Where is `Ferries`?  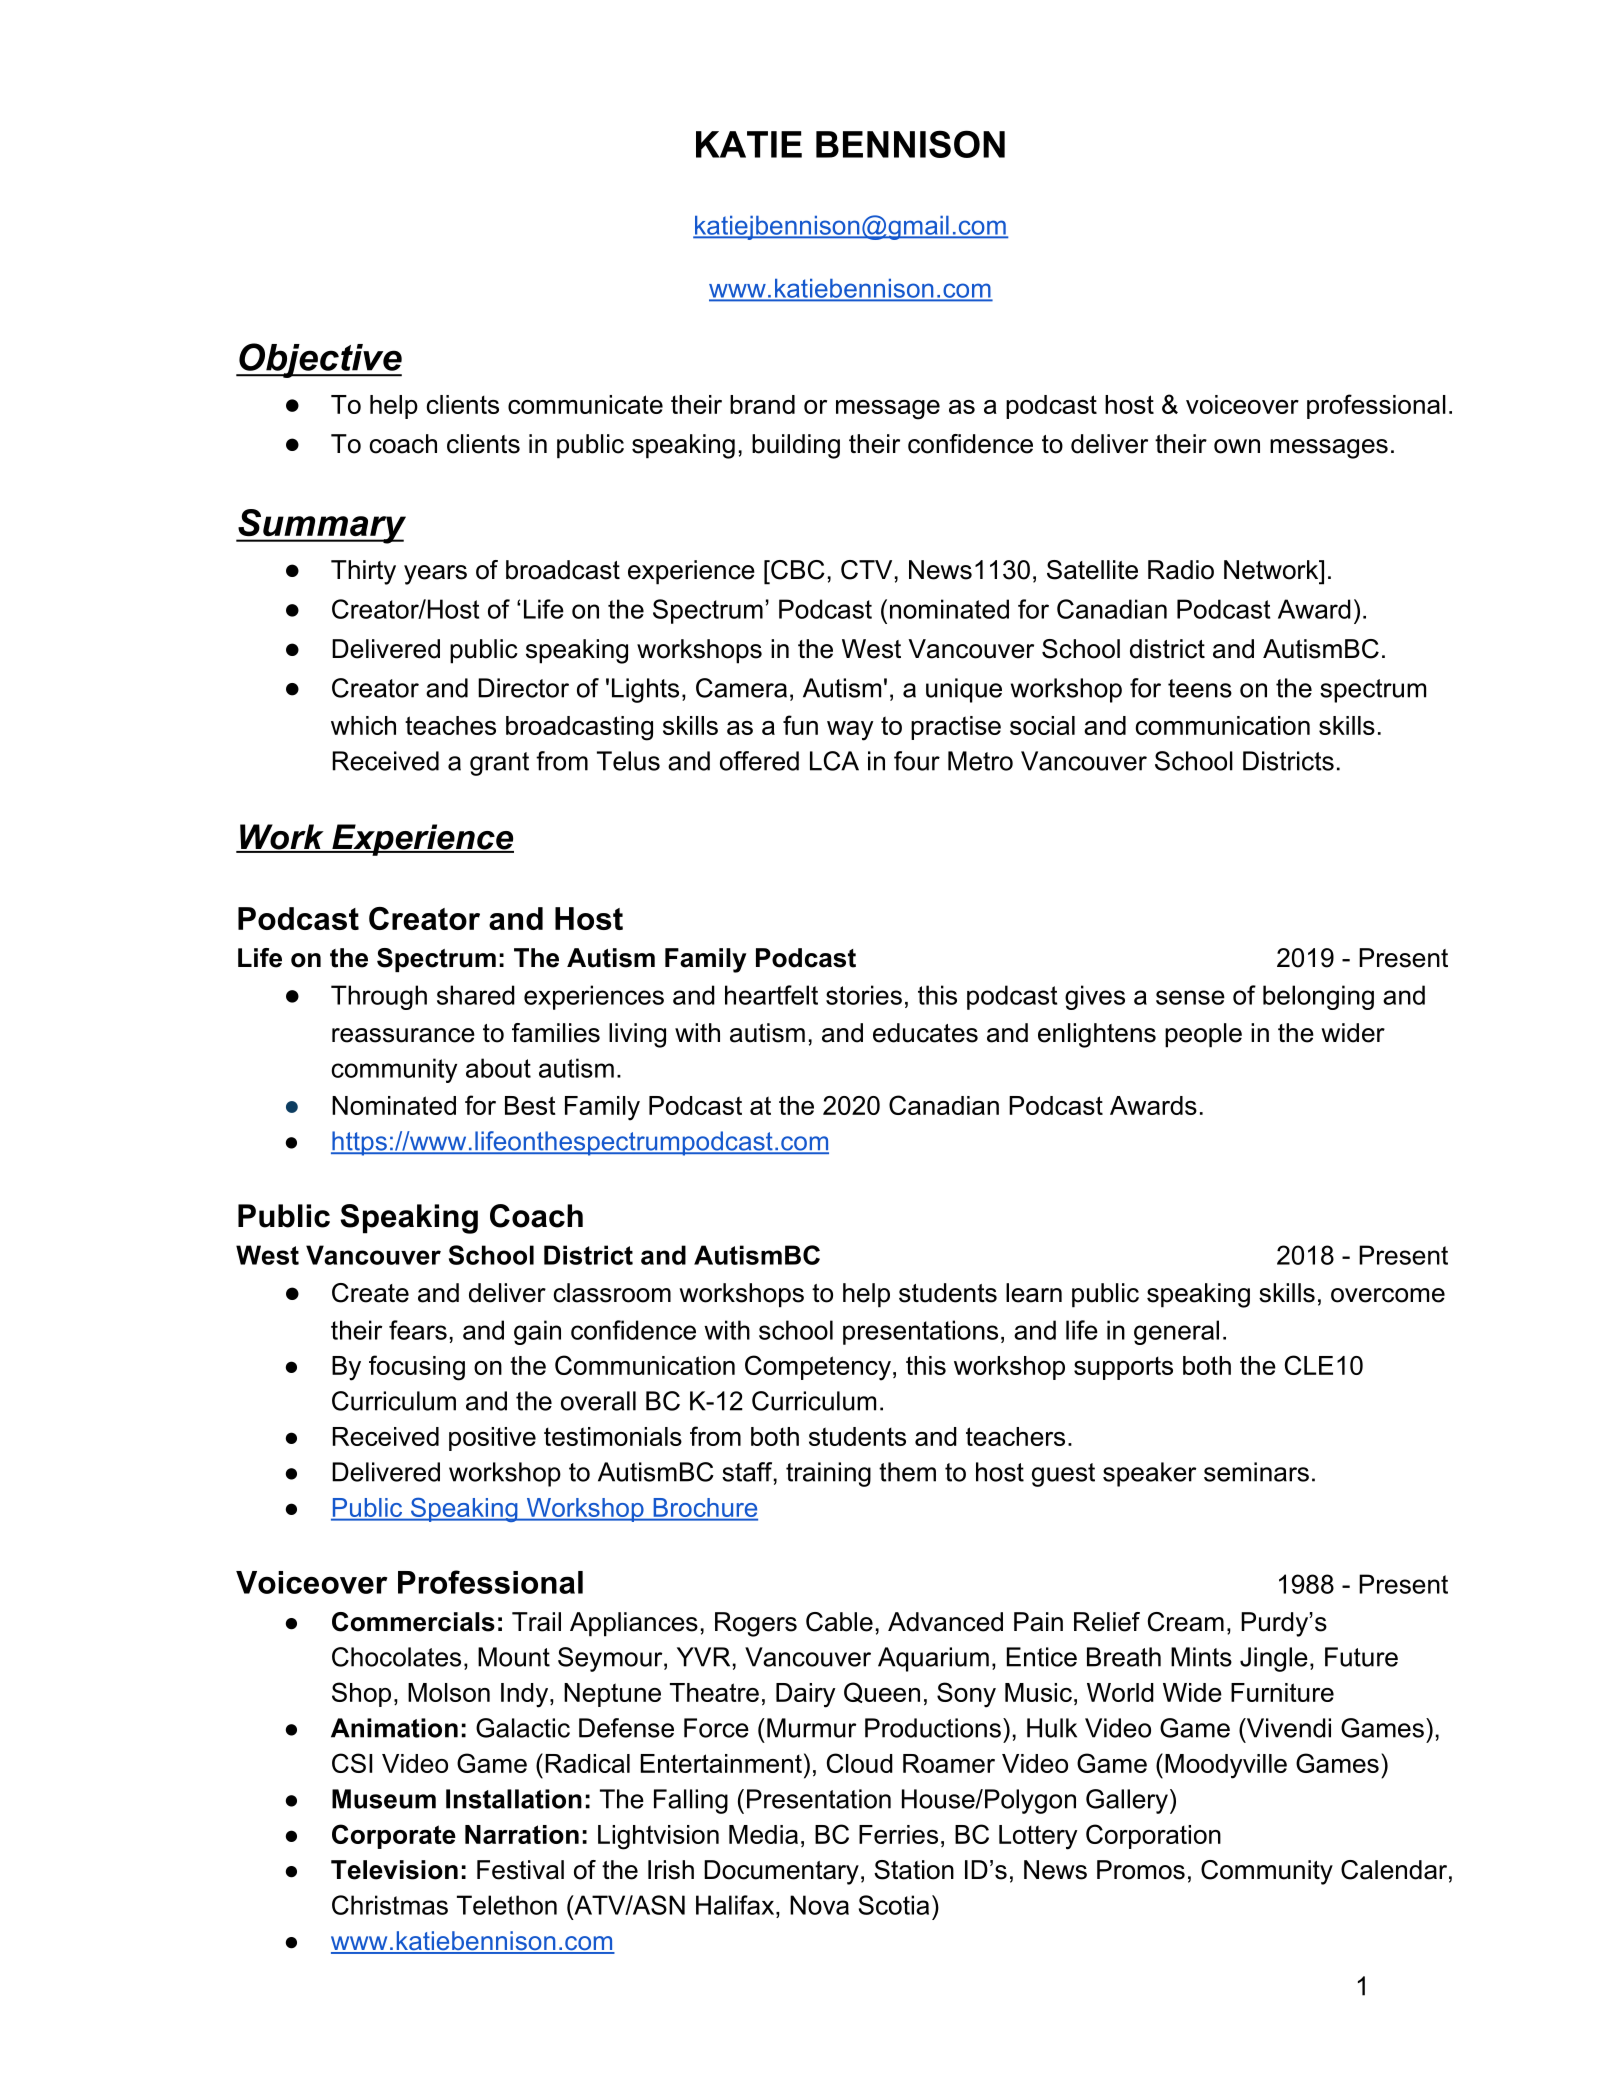 Ferries is located at coordinates (898, 1834).
